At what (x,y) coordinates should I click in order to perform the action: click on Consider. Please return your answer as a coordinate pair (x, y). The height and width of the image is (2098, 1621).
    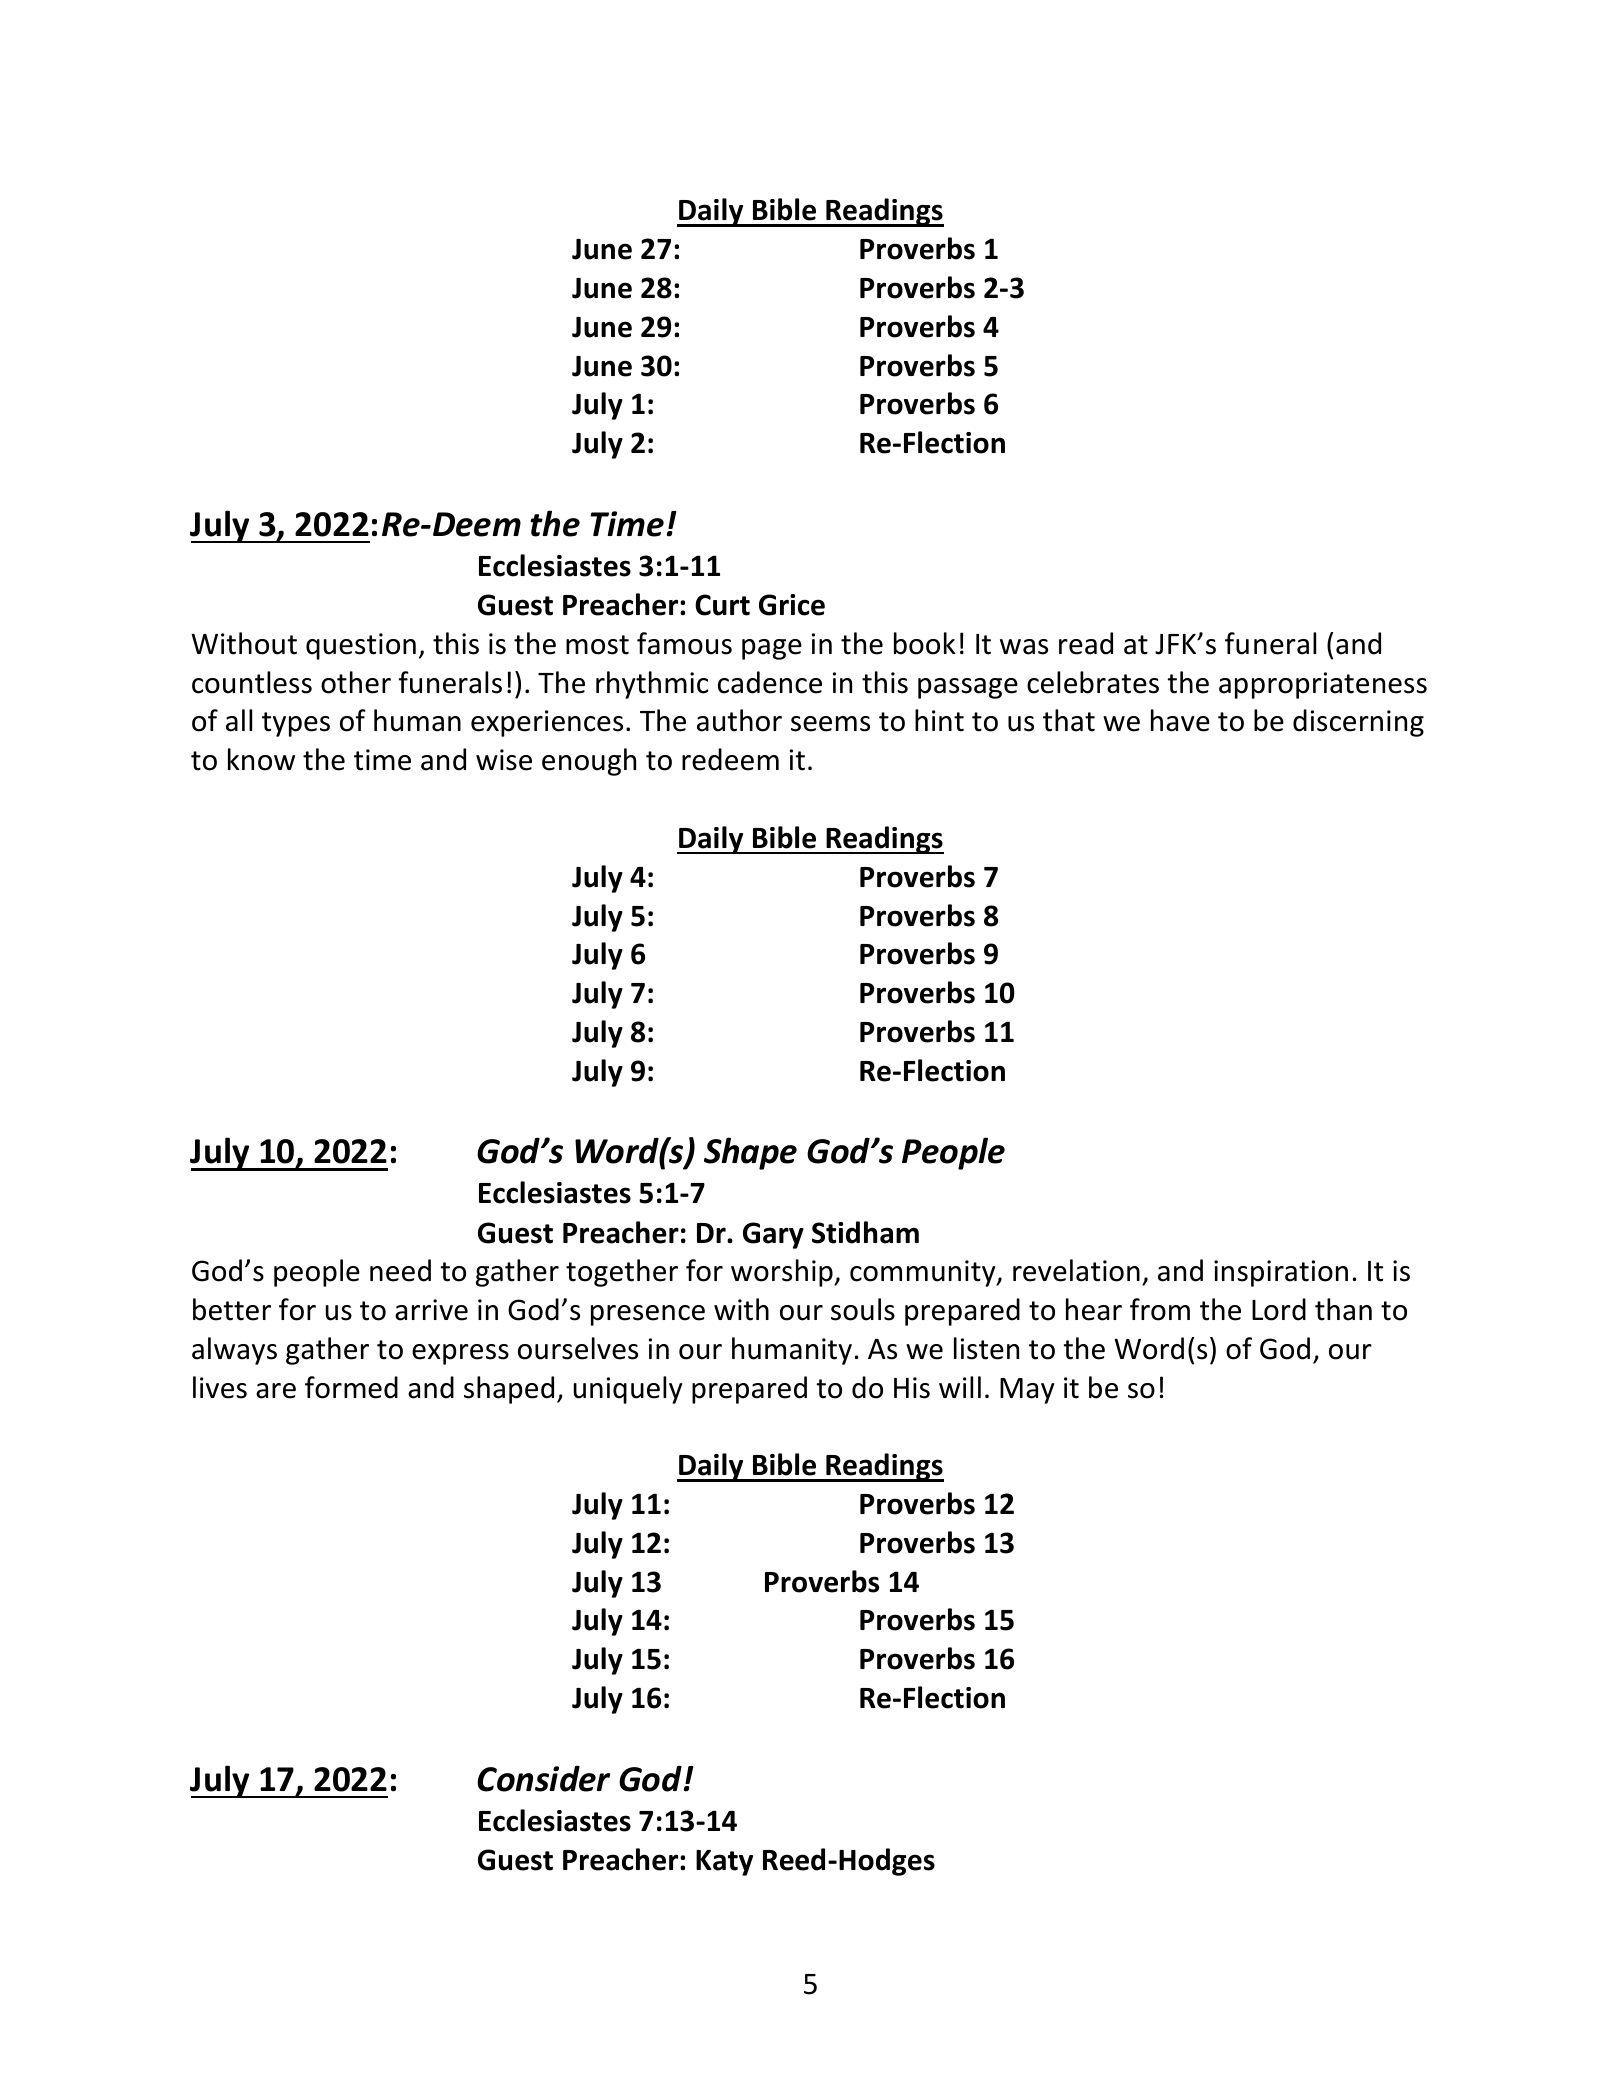
    Looking at the image, I should click on (543, 1778).
